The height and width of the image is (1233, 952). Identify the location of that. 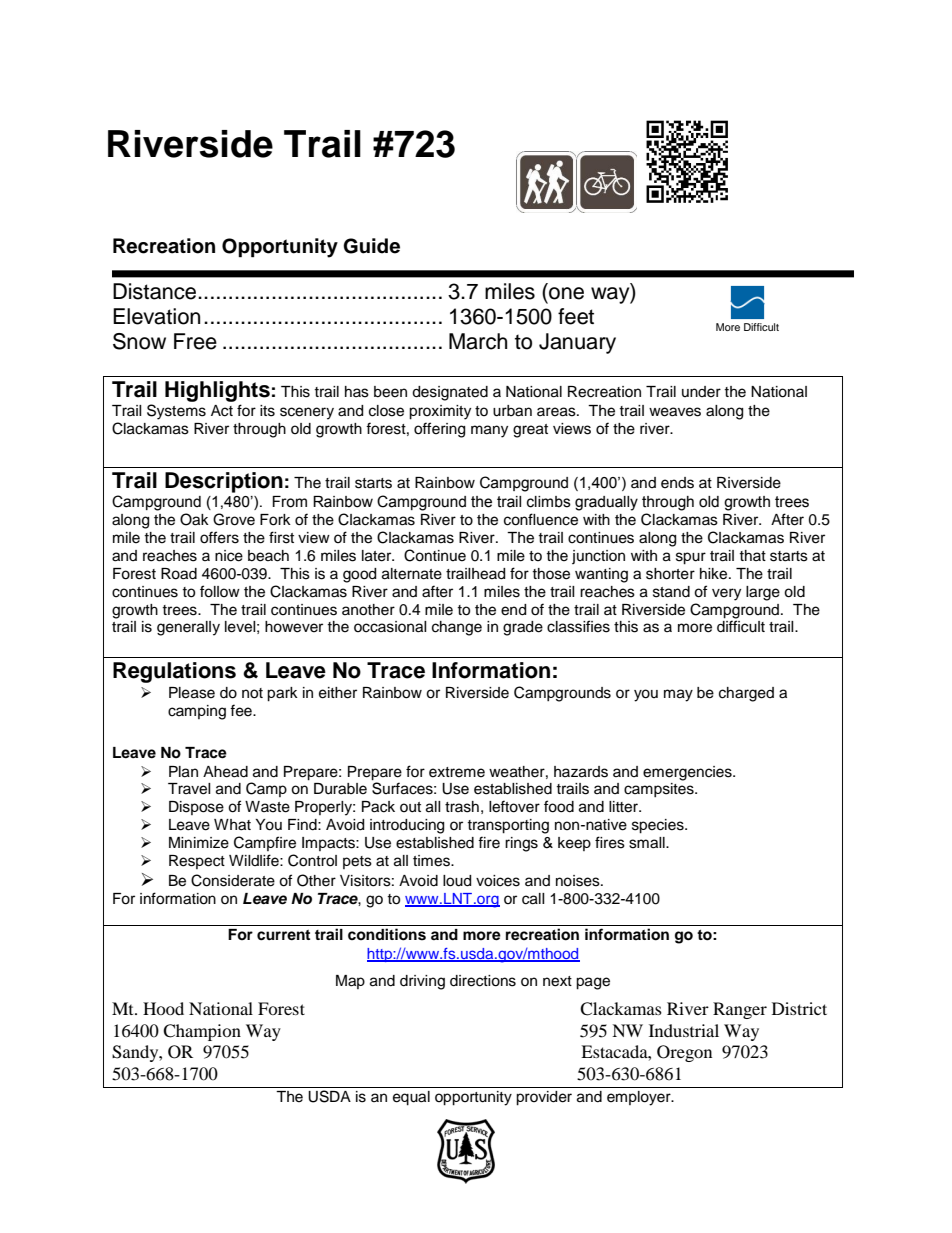
(752, 555).
